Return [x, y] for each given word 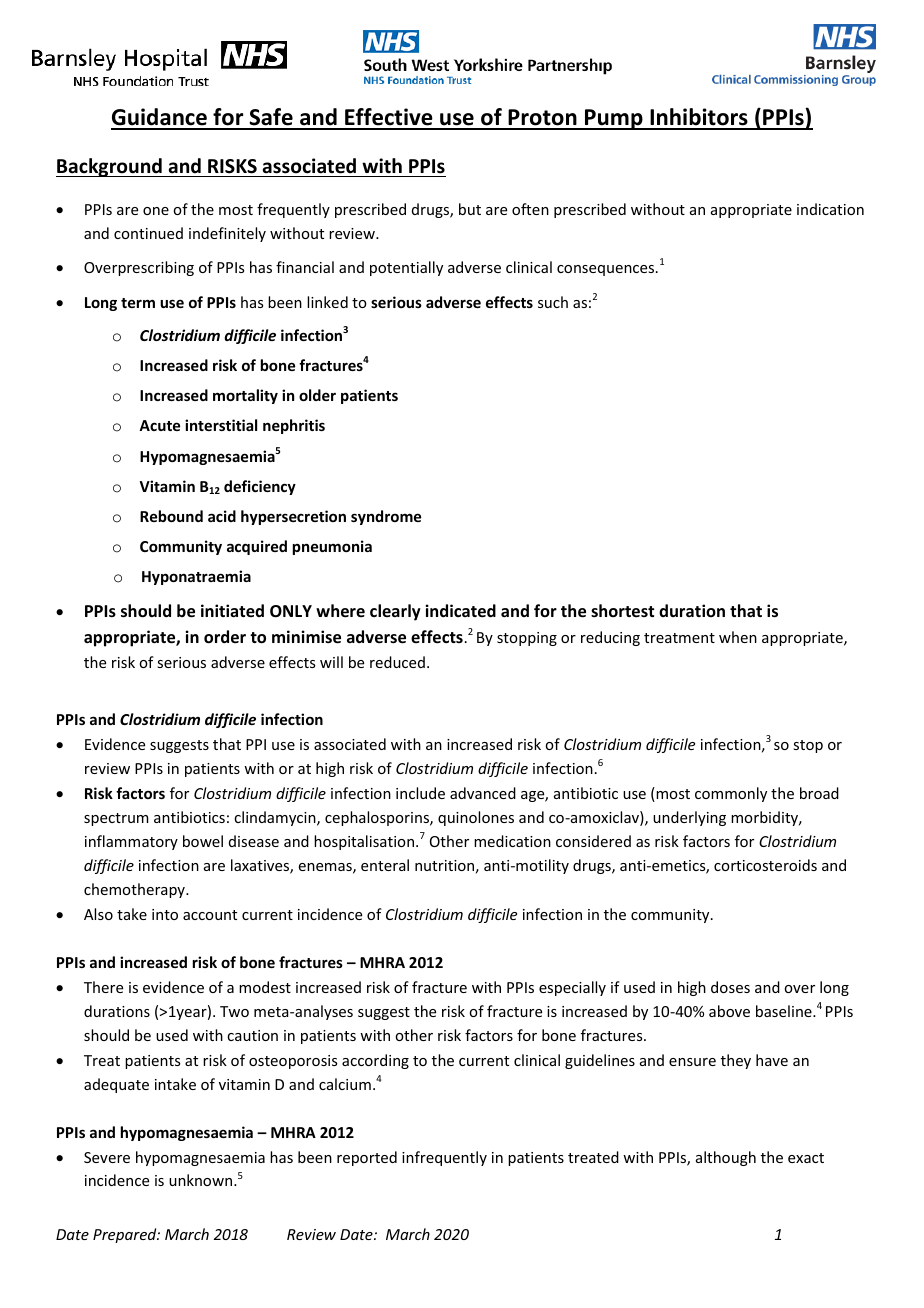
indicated [460, 611]
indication [830, 209]
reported [367, 1158]
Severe [107, 1157]
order [225, 637]
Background [110, 167]
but [470, 209]
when [738, 637]
